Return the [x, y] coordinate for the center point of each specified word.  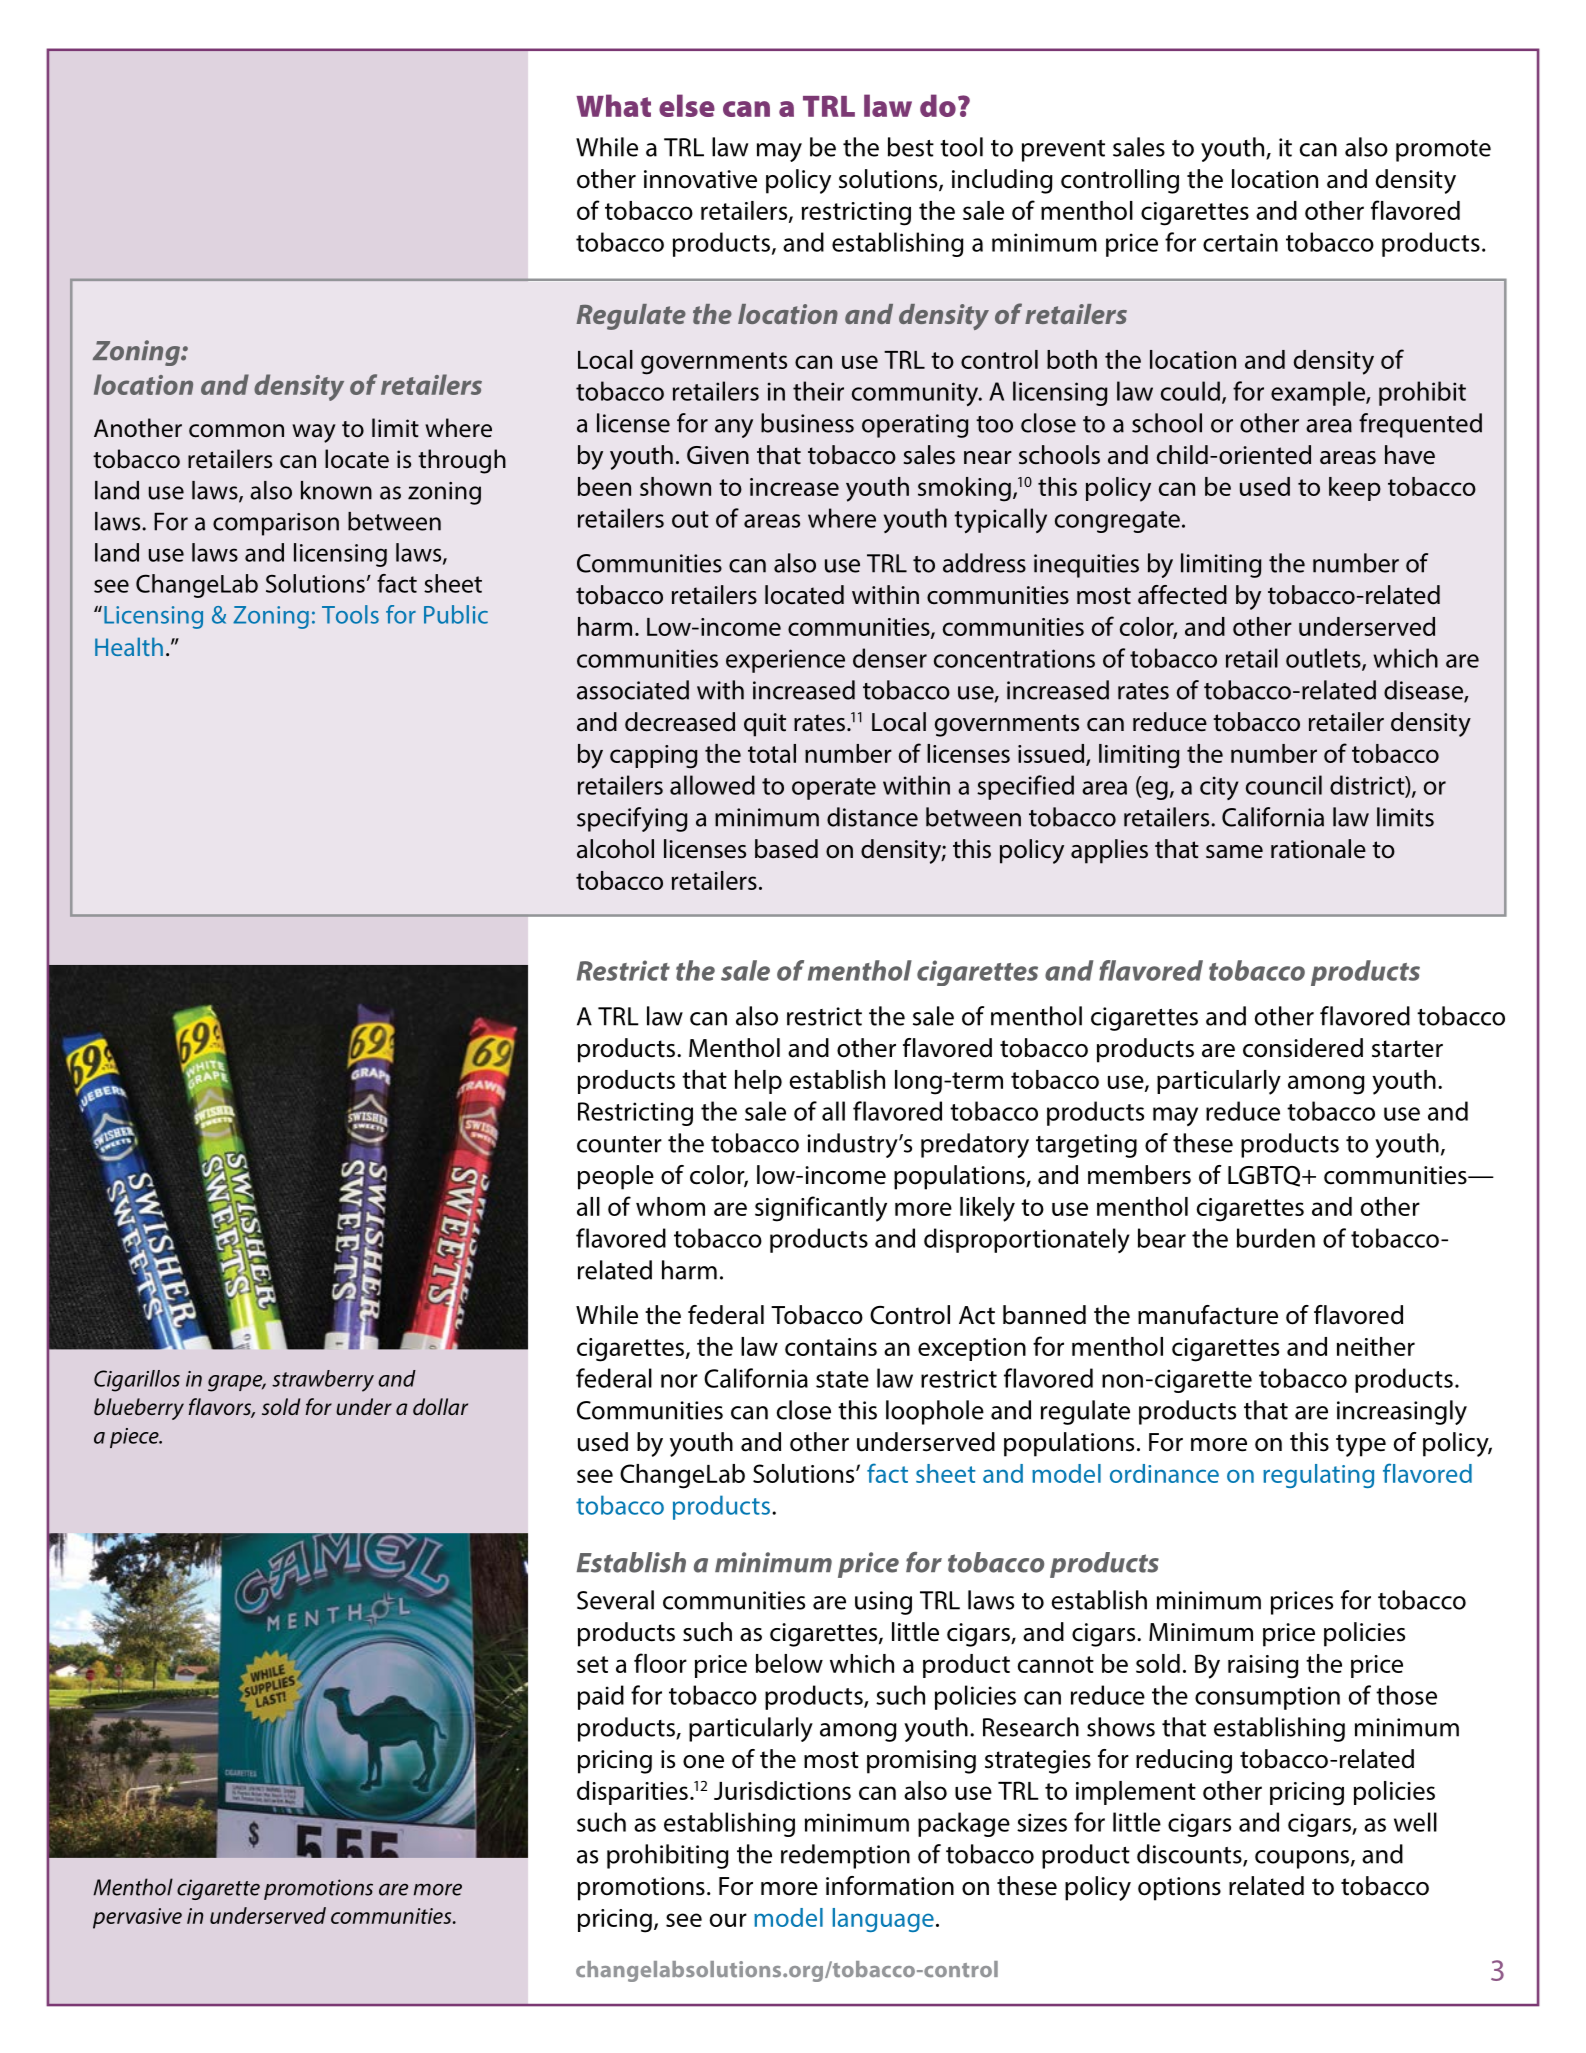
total [772, 753]
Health [129, 646]
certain [1240, 242]
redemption [845, 1856]
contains [831, 1347]
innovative [700, 179]
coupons [1302, 1859]
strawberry [323, 1381]
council [1284, 785]
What [613, 105]
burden [1276, 1238]
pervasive [137, 1918]
